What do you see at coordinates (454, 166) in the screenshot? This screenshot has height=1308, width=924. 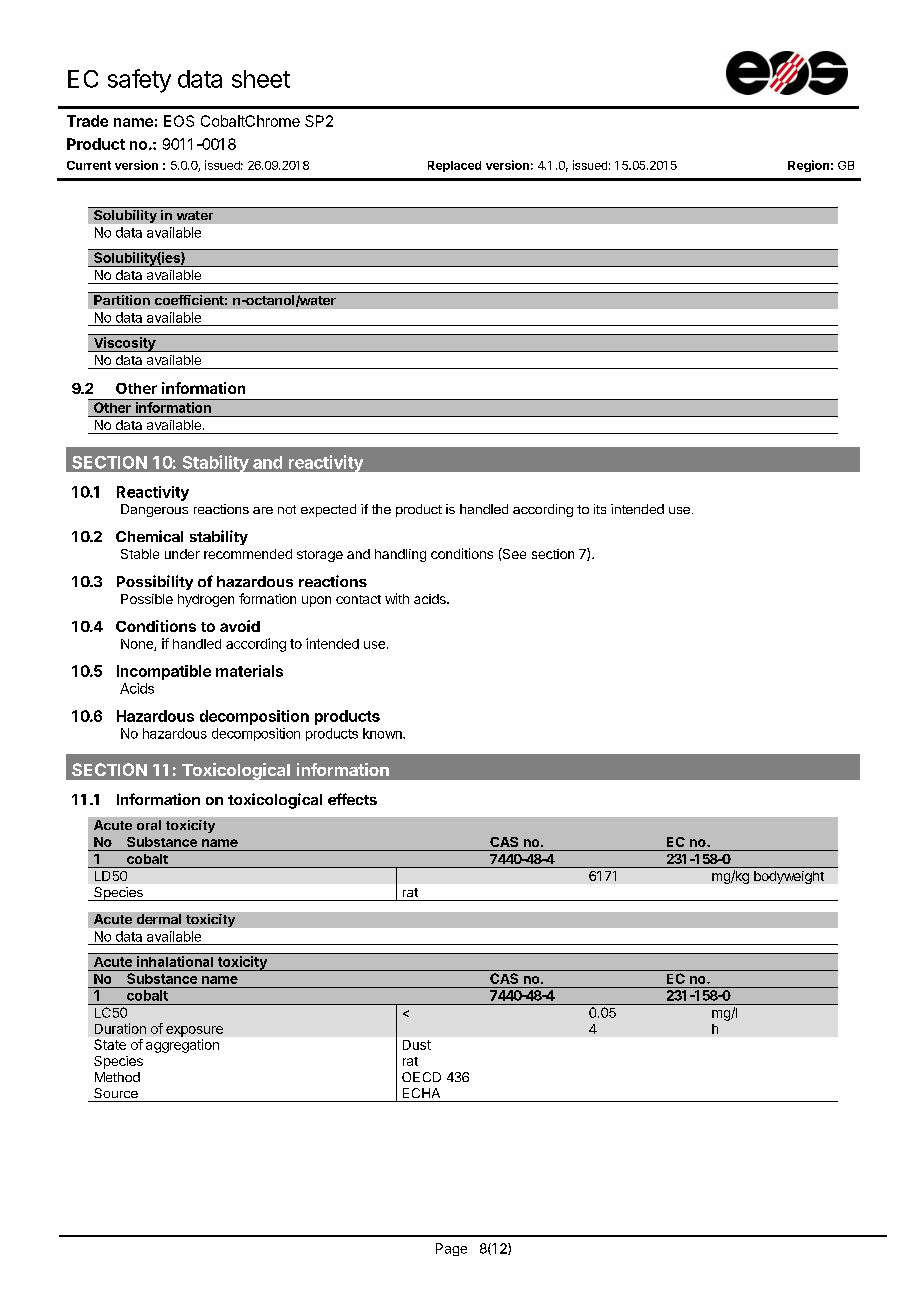 I see `Replaced` at bounding box center [454, 166].
